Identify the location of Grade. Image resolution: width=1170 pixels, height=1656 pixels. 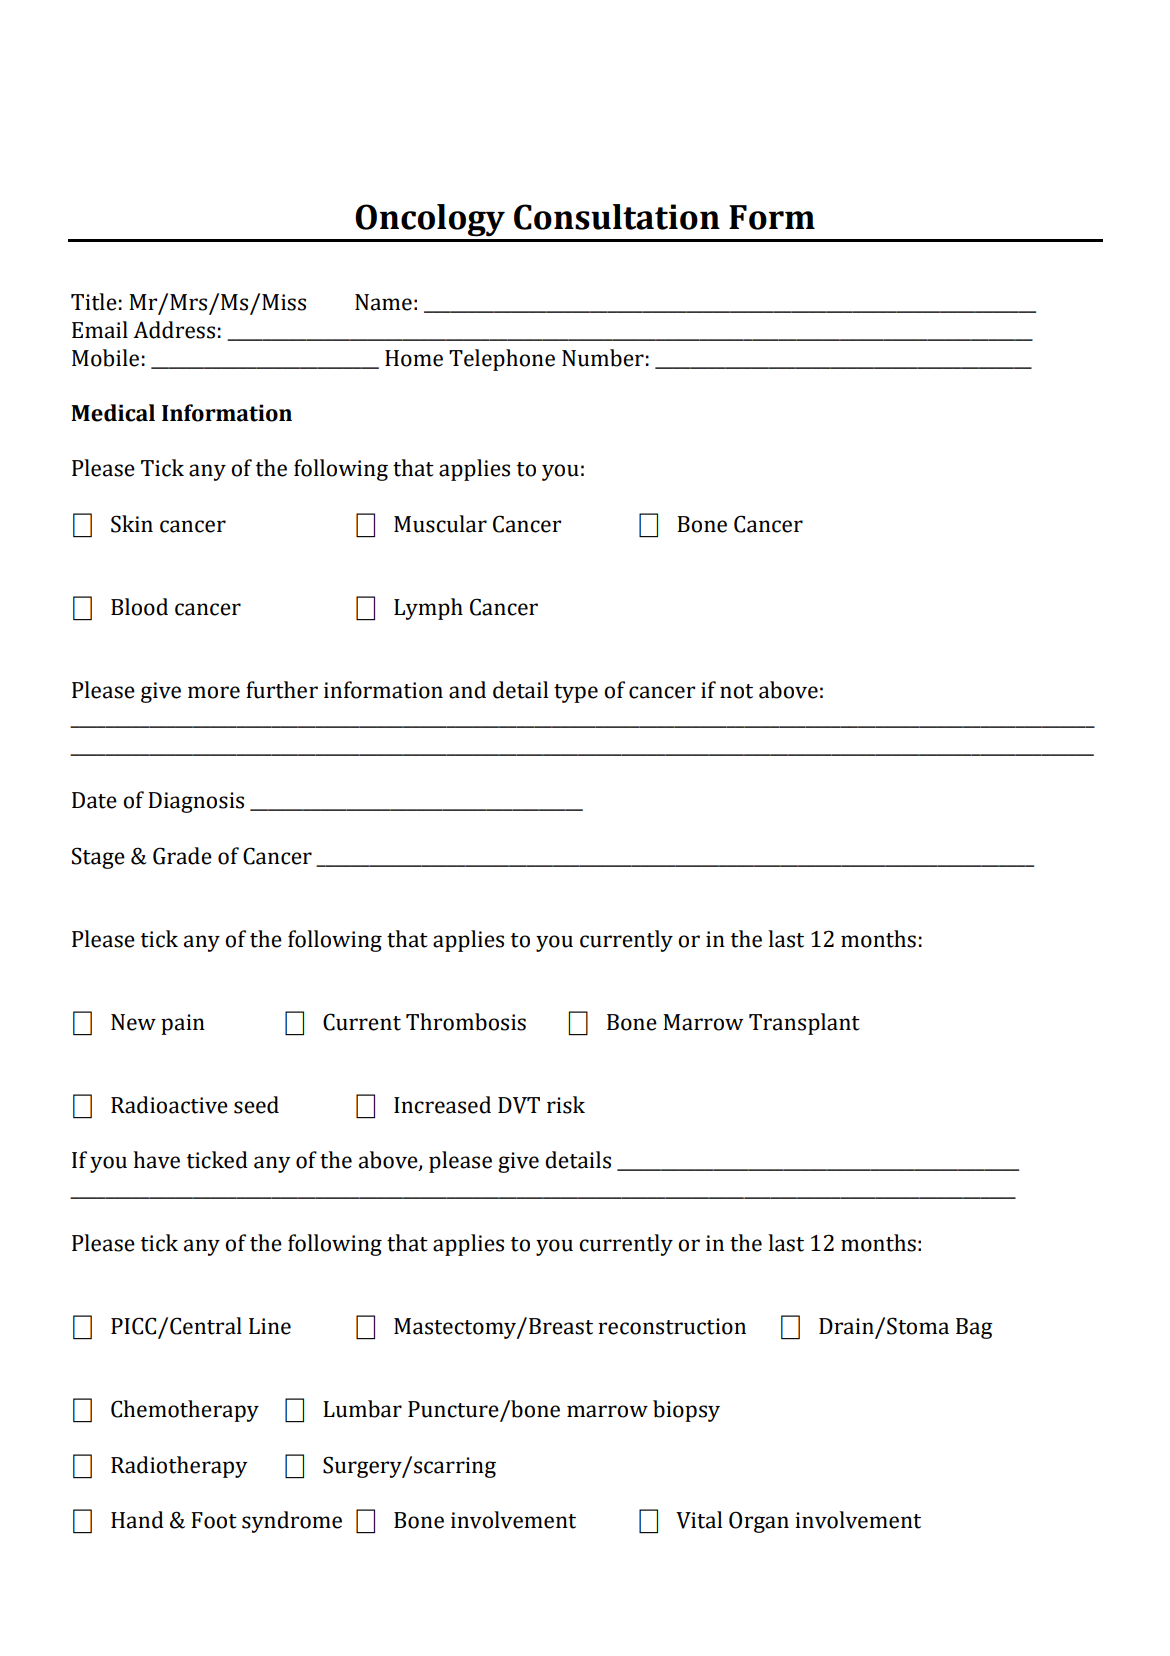
(182, 856).
